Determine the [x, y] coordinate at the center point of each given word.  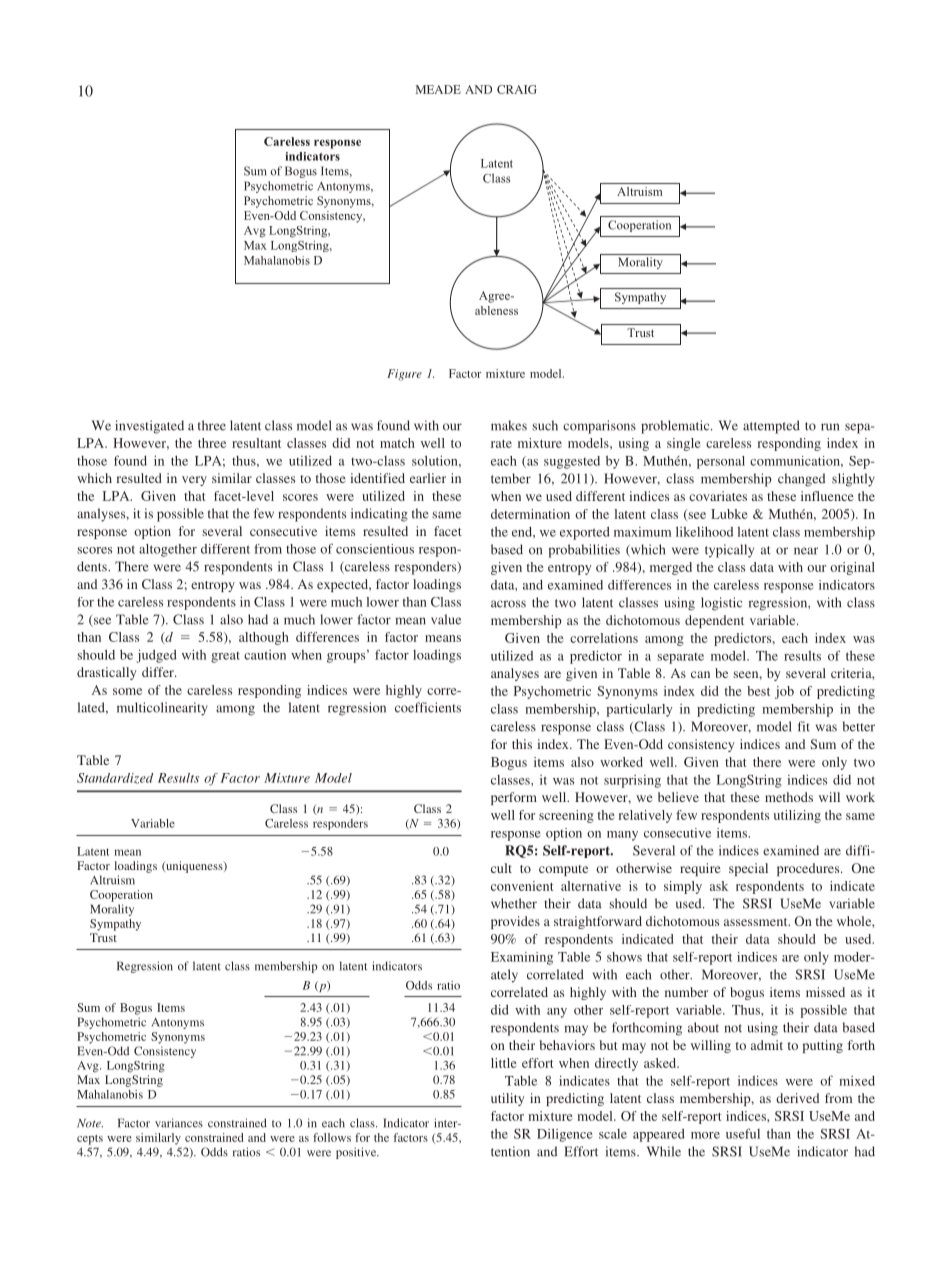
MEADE [438, 89]
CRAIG [517, 89]
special [748, 869]
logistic [721, 604]
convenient [522, 886]
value [446, 619]
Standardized [115, 778]
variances [179, 1123]
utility [507, 1099]
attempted [771, 427]
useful [743, 1133]
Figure [404, 375]
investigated [149, 427]
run [830, 427]
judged [156, 656]
